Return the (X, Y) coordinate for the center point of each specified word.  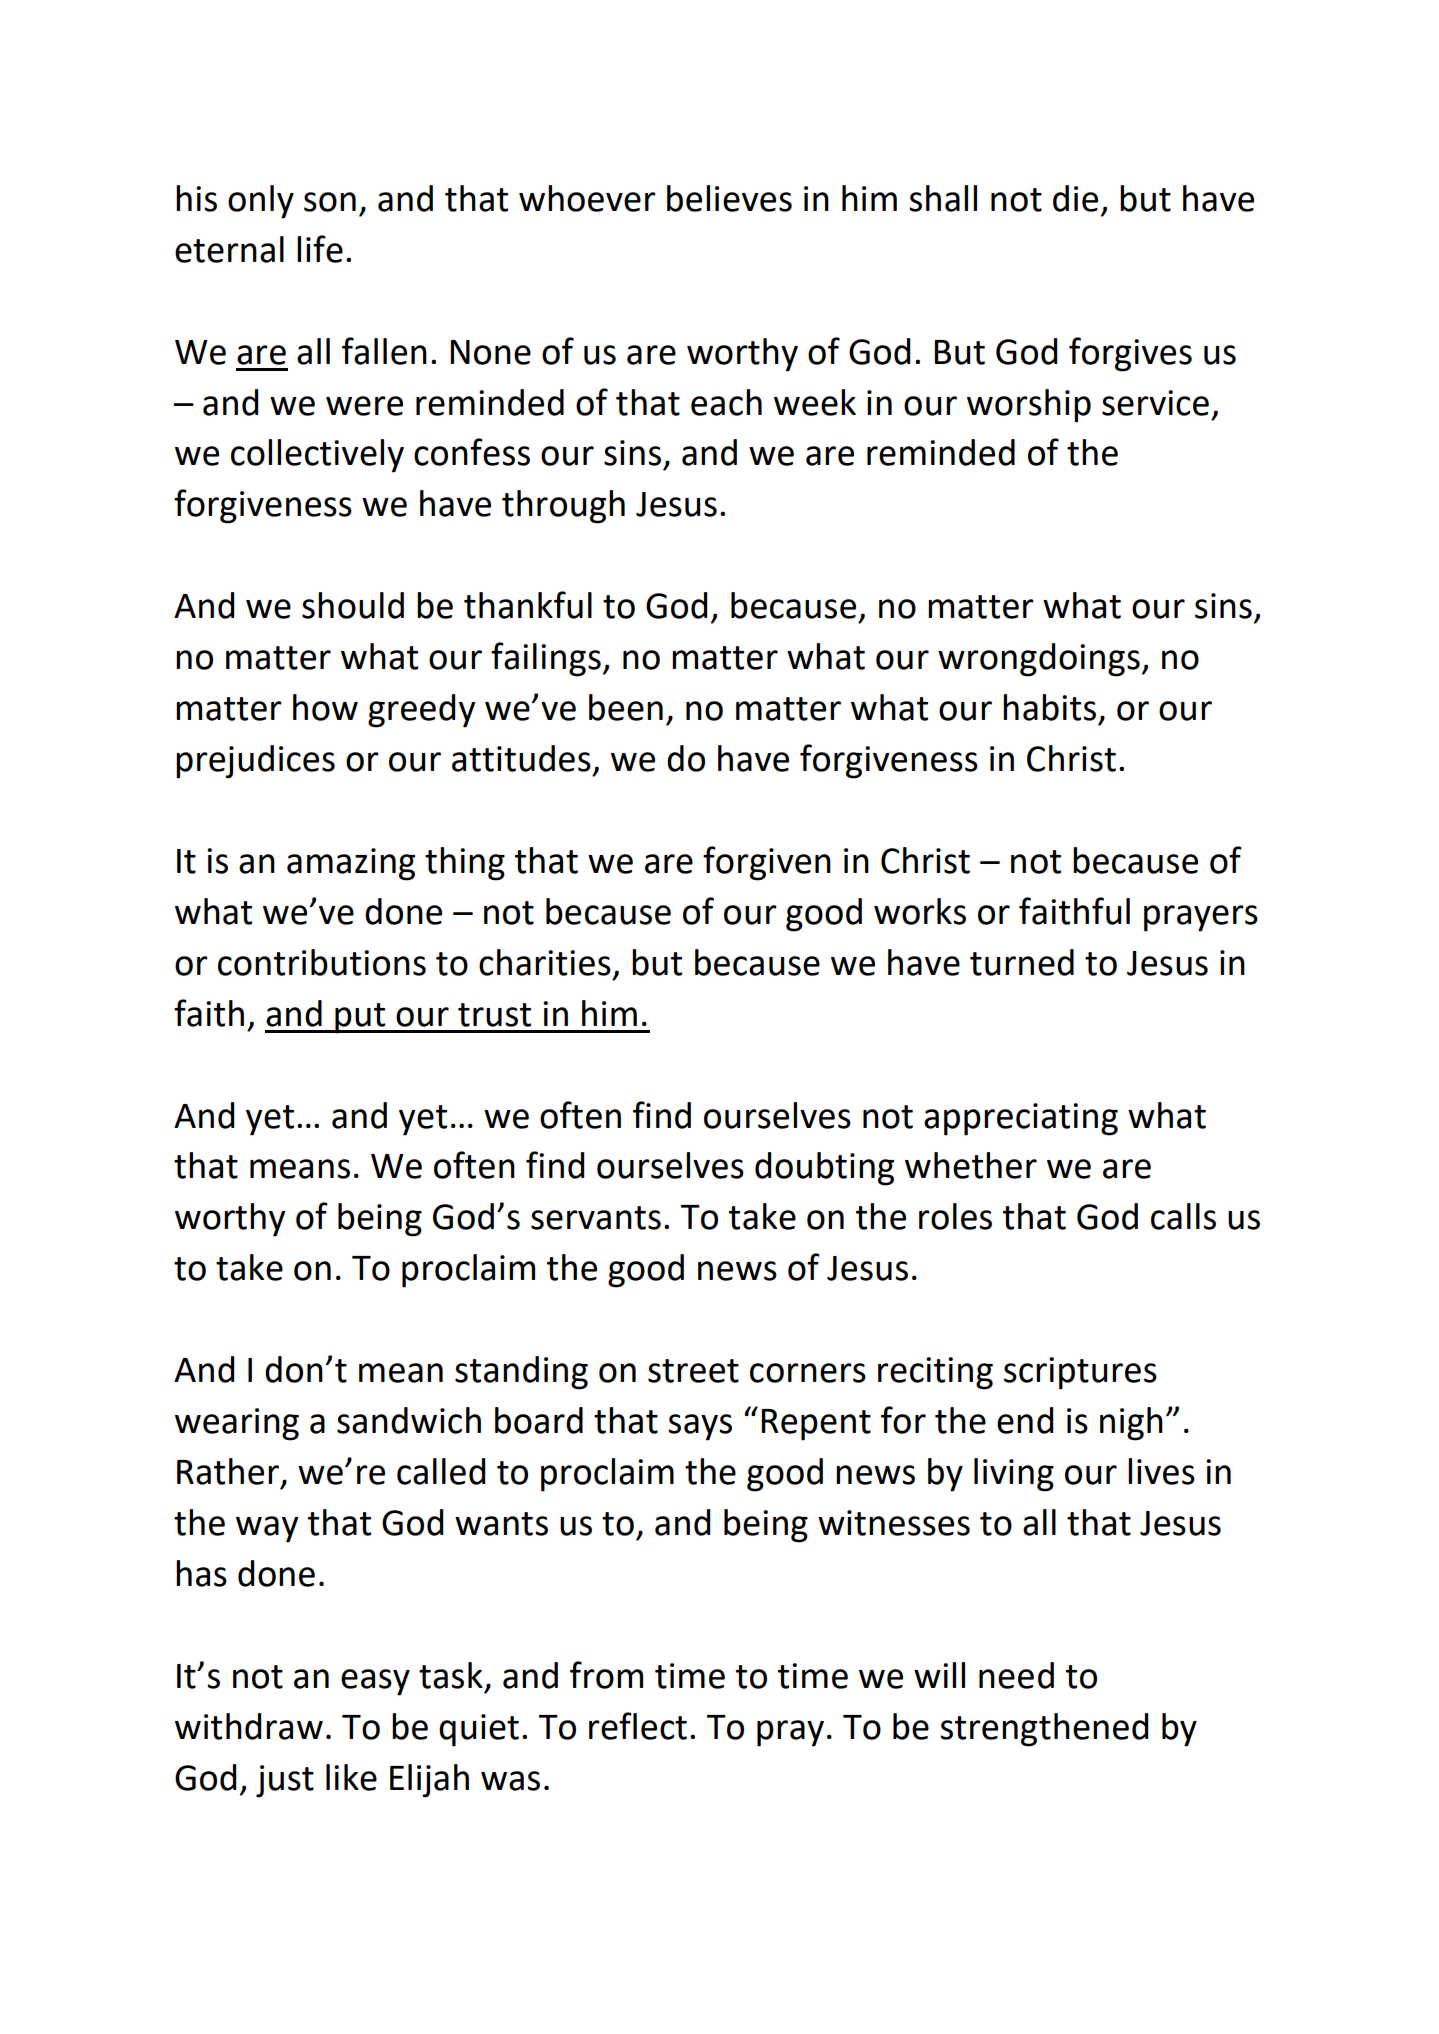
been (626, 707)
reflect (638, 1726)
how (325, 707)
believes (729, 198)
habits (1049, 707)
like (351, 1777)
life (320, 249)
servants (596, 1218)
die (1075, 198)
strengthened (1044, 1730)
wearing (237, 1424)
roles (955, 1216)
